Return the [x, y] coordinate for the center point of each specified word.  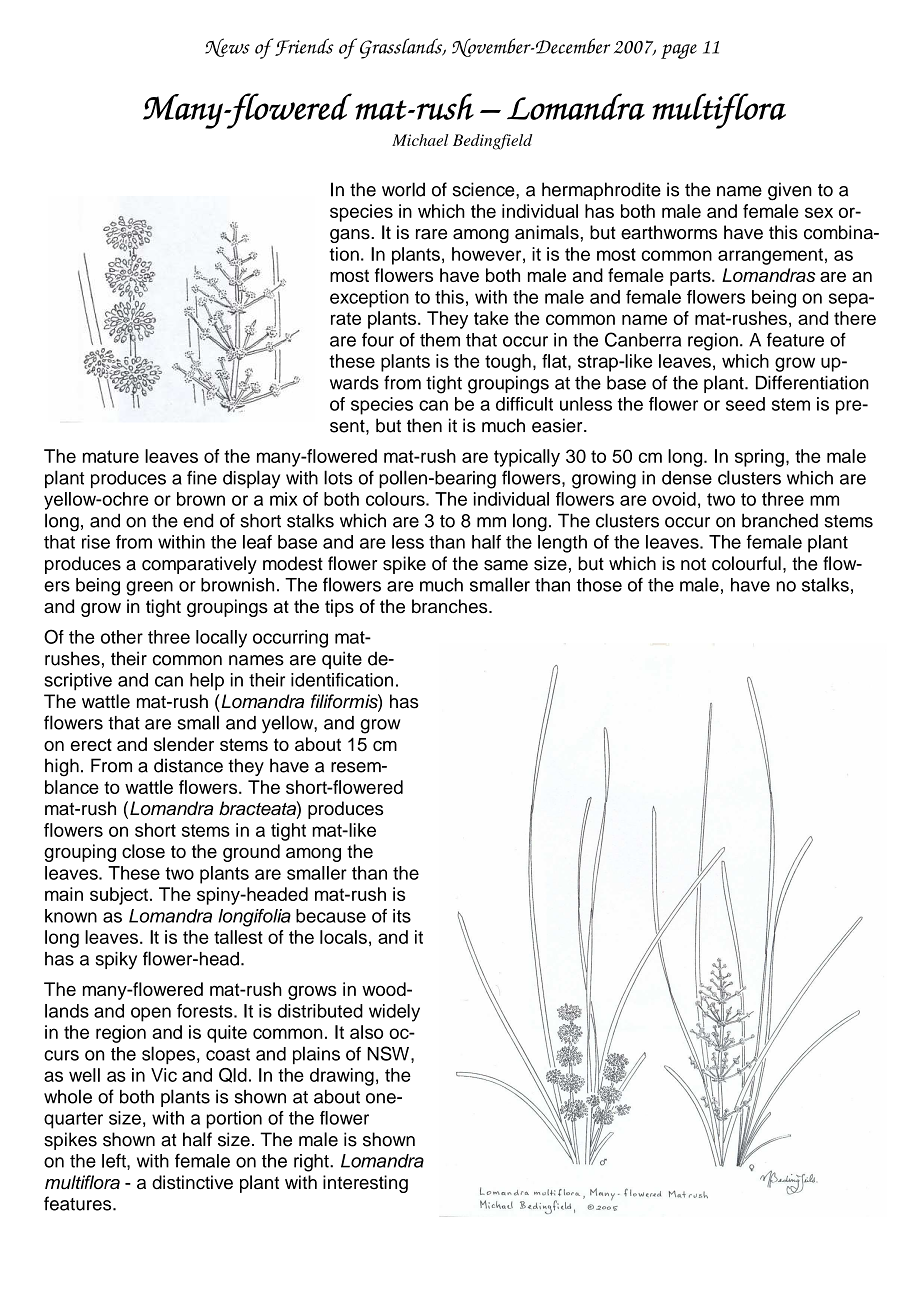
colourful [746, 563]
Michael [420, 140]
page [679, 51]
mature [111, 456]
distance [188, 765]
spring [759, 458]
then [424, 425]
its [402, 916]
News [227, 47]
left [115, 1160]
